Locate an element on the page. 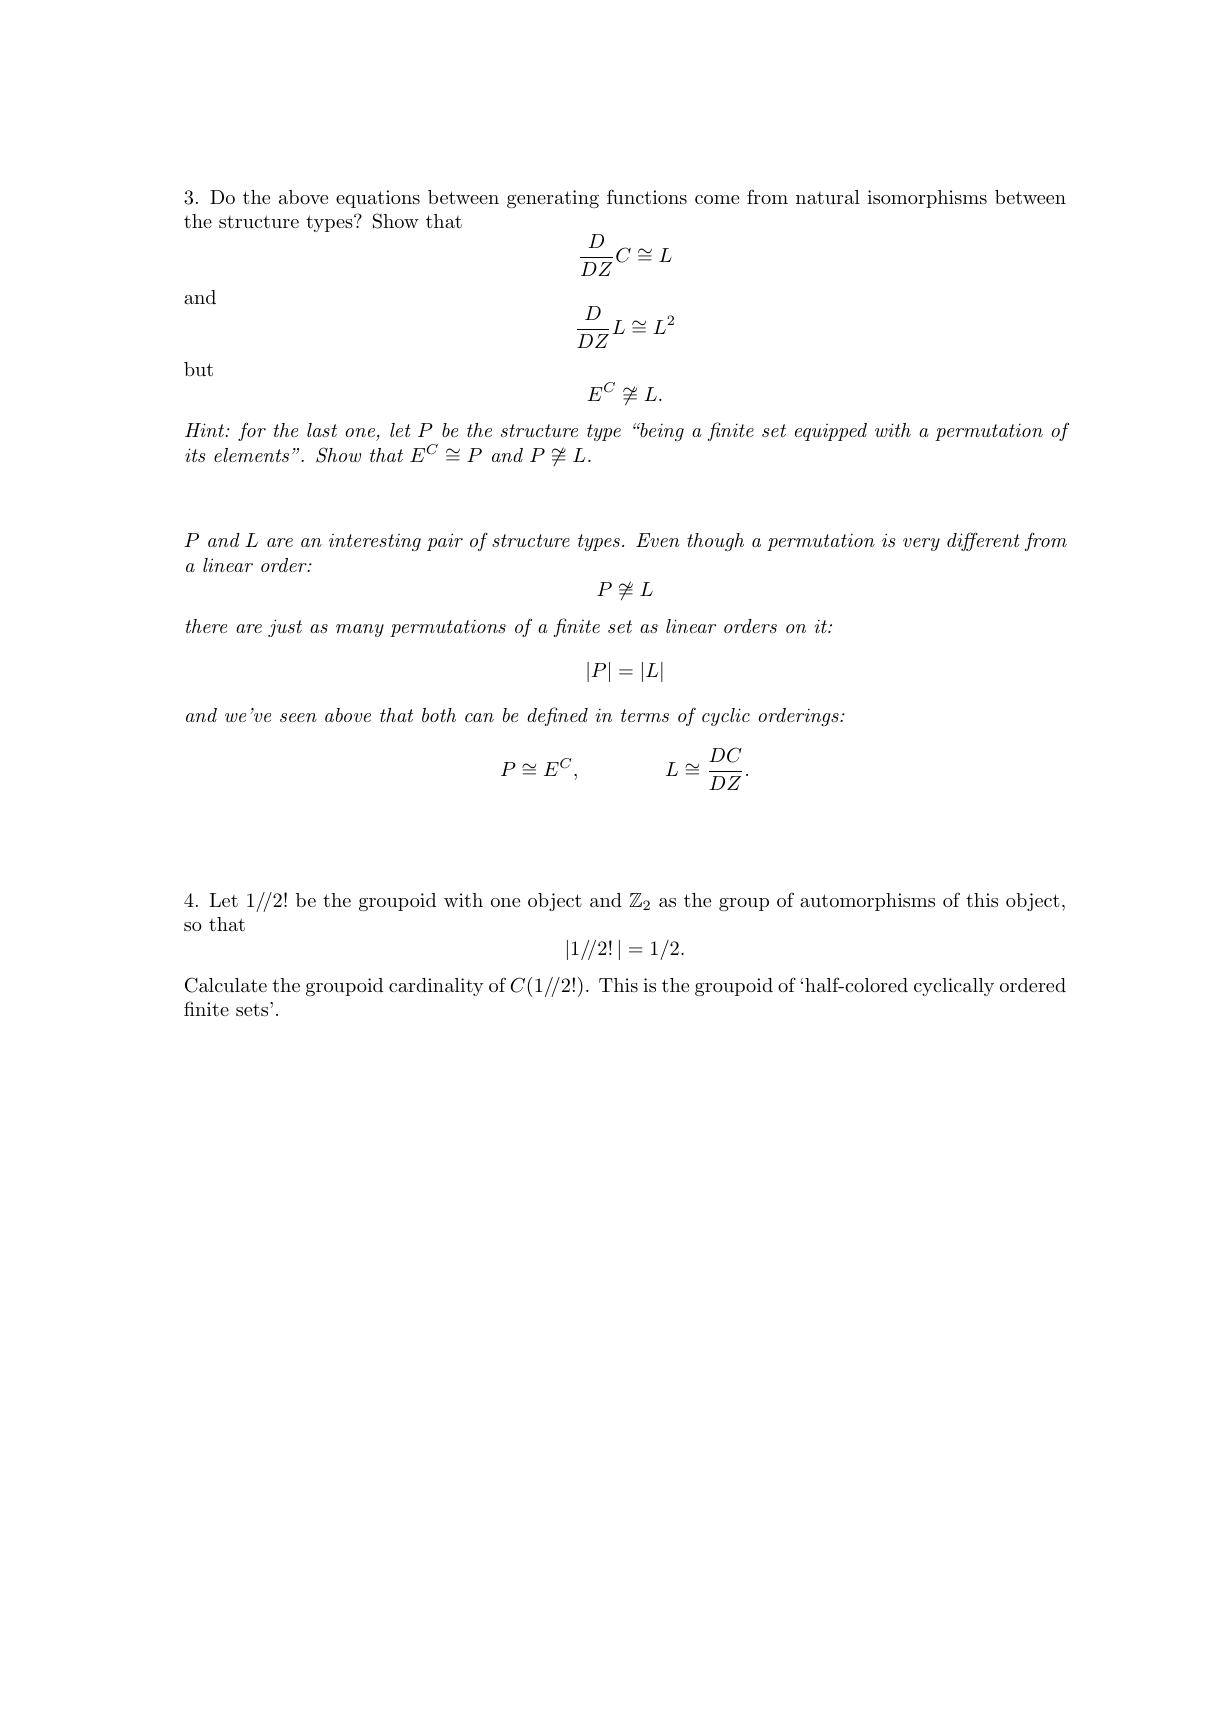 This image has width=1216, height=1720. sets is located at coordinates (253, 1009).
